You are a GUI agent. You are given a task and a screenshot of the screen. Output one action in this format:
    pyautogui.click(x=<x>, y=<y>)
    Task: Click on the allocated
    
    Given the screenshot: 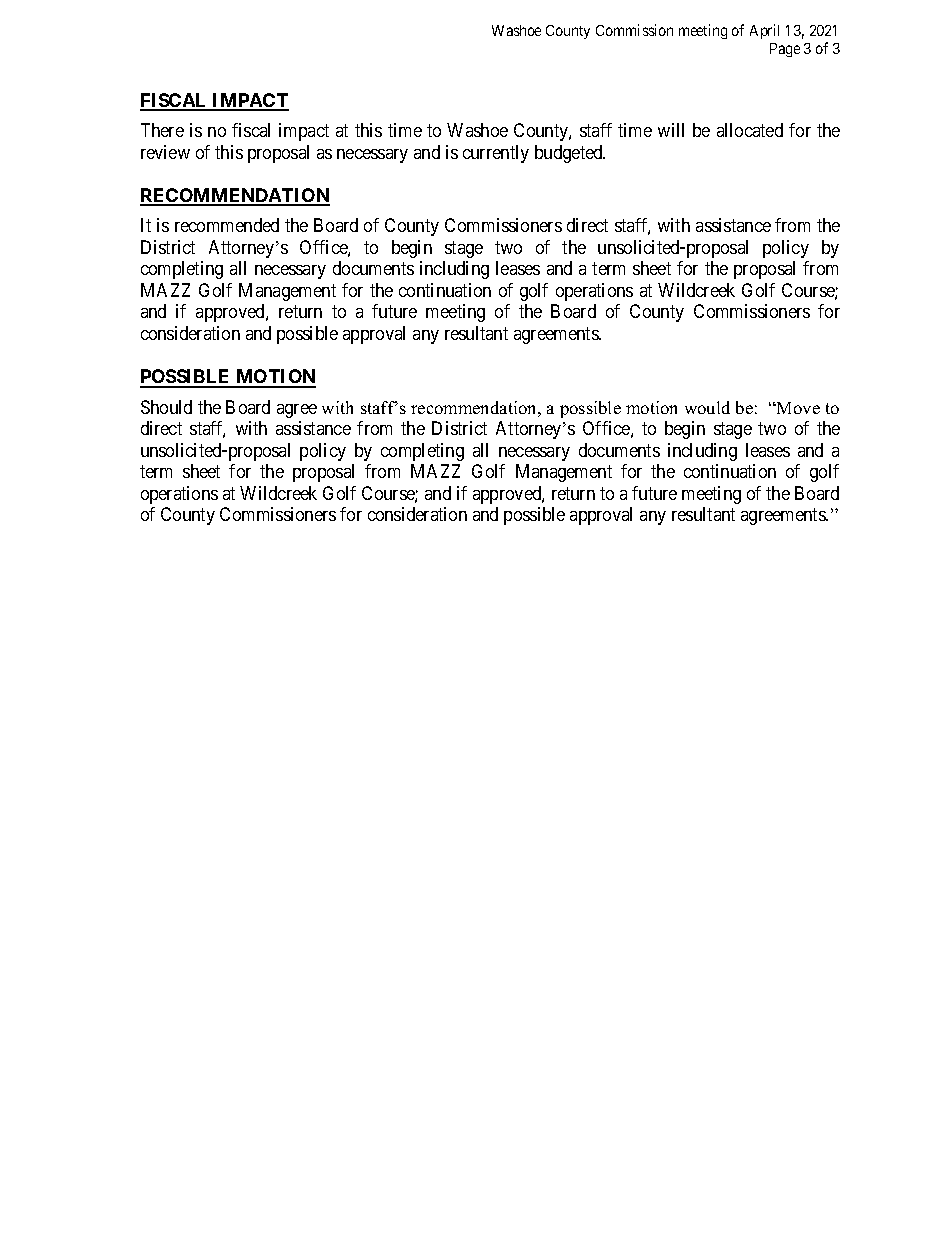 What is the action you would take?
    pyautogui.click(x=750, y=130)
